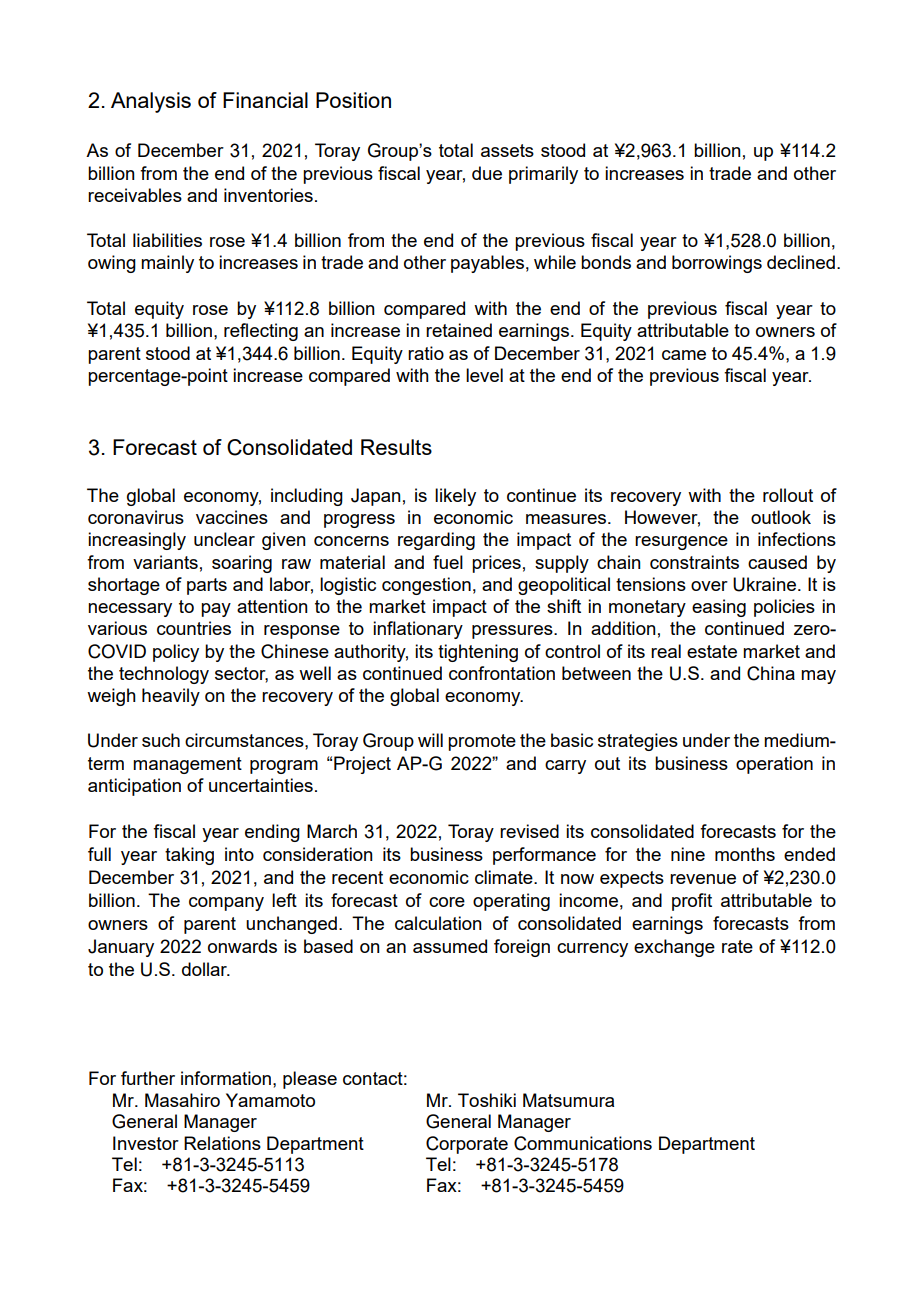 Image resolution: width=924 pixels, height=1308 pixels. What do you see at coordinates (189, 856) in the screenshot?
I see `taking` at bounding box center [189, 856].
